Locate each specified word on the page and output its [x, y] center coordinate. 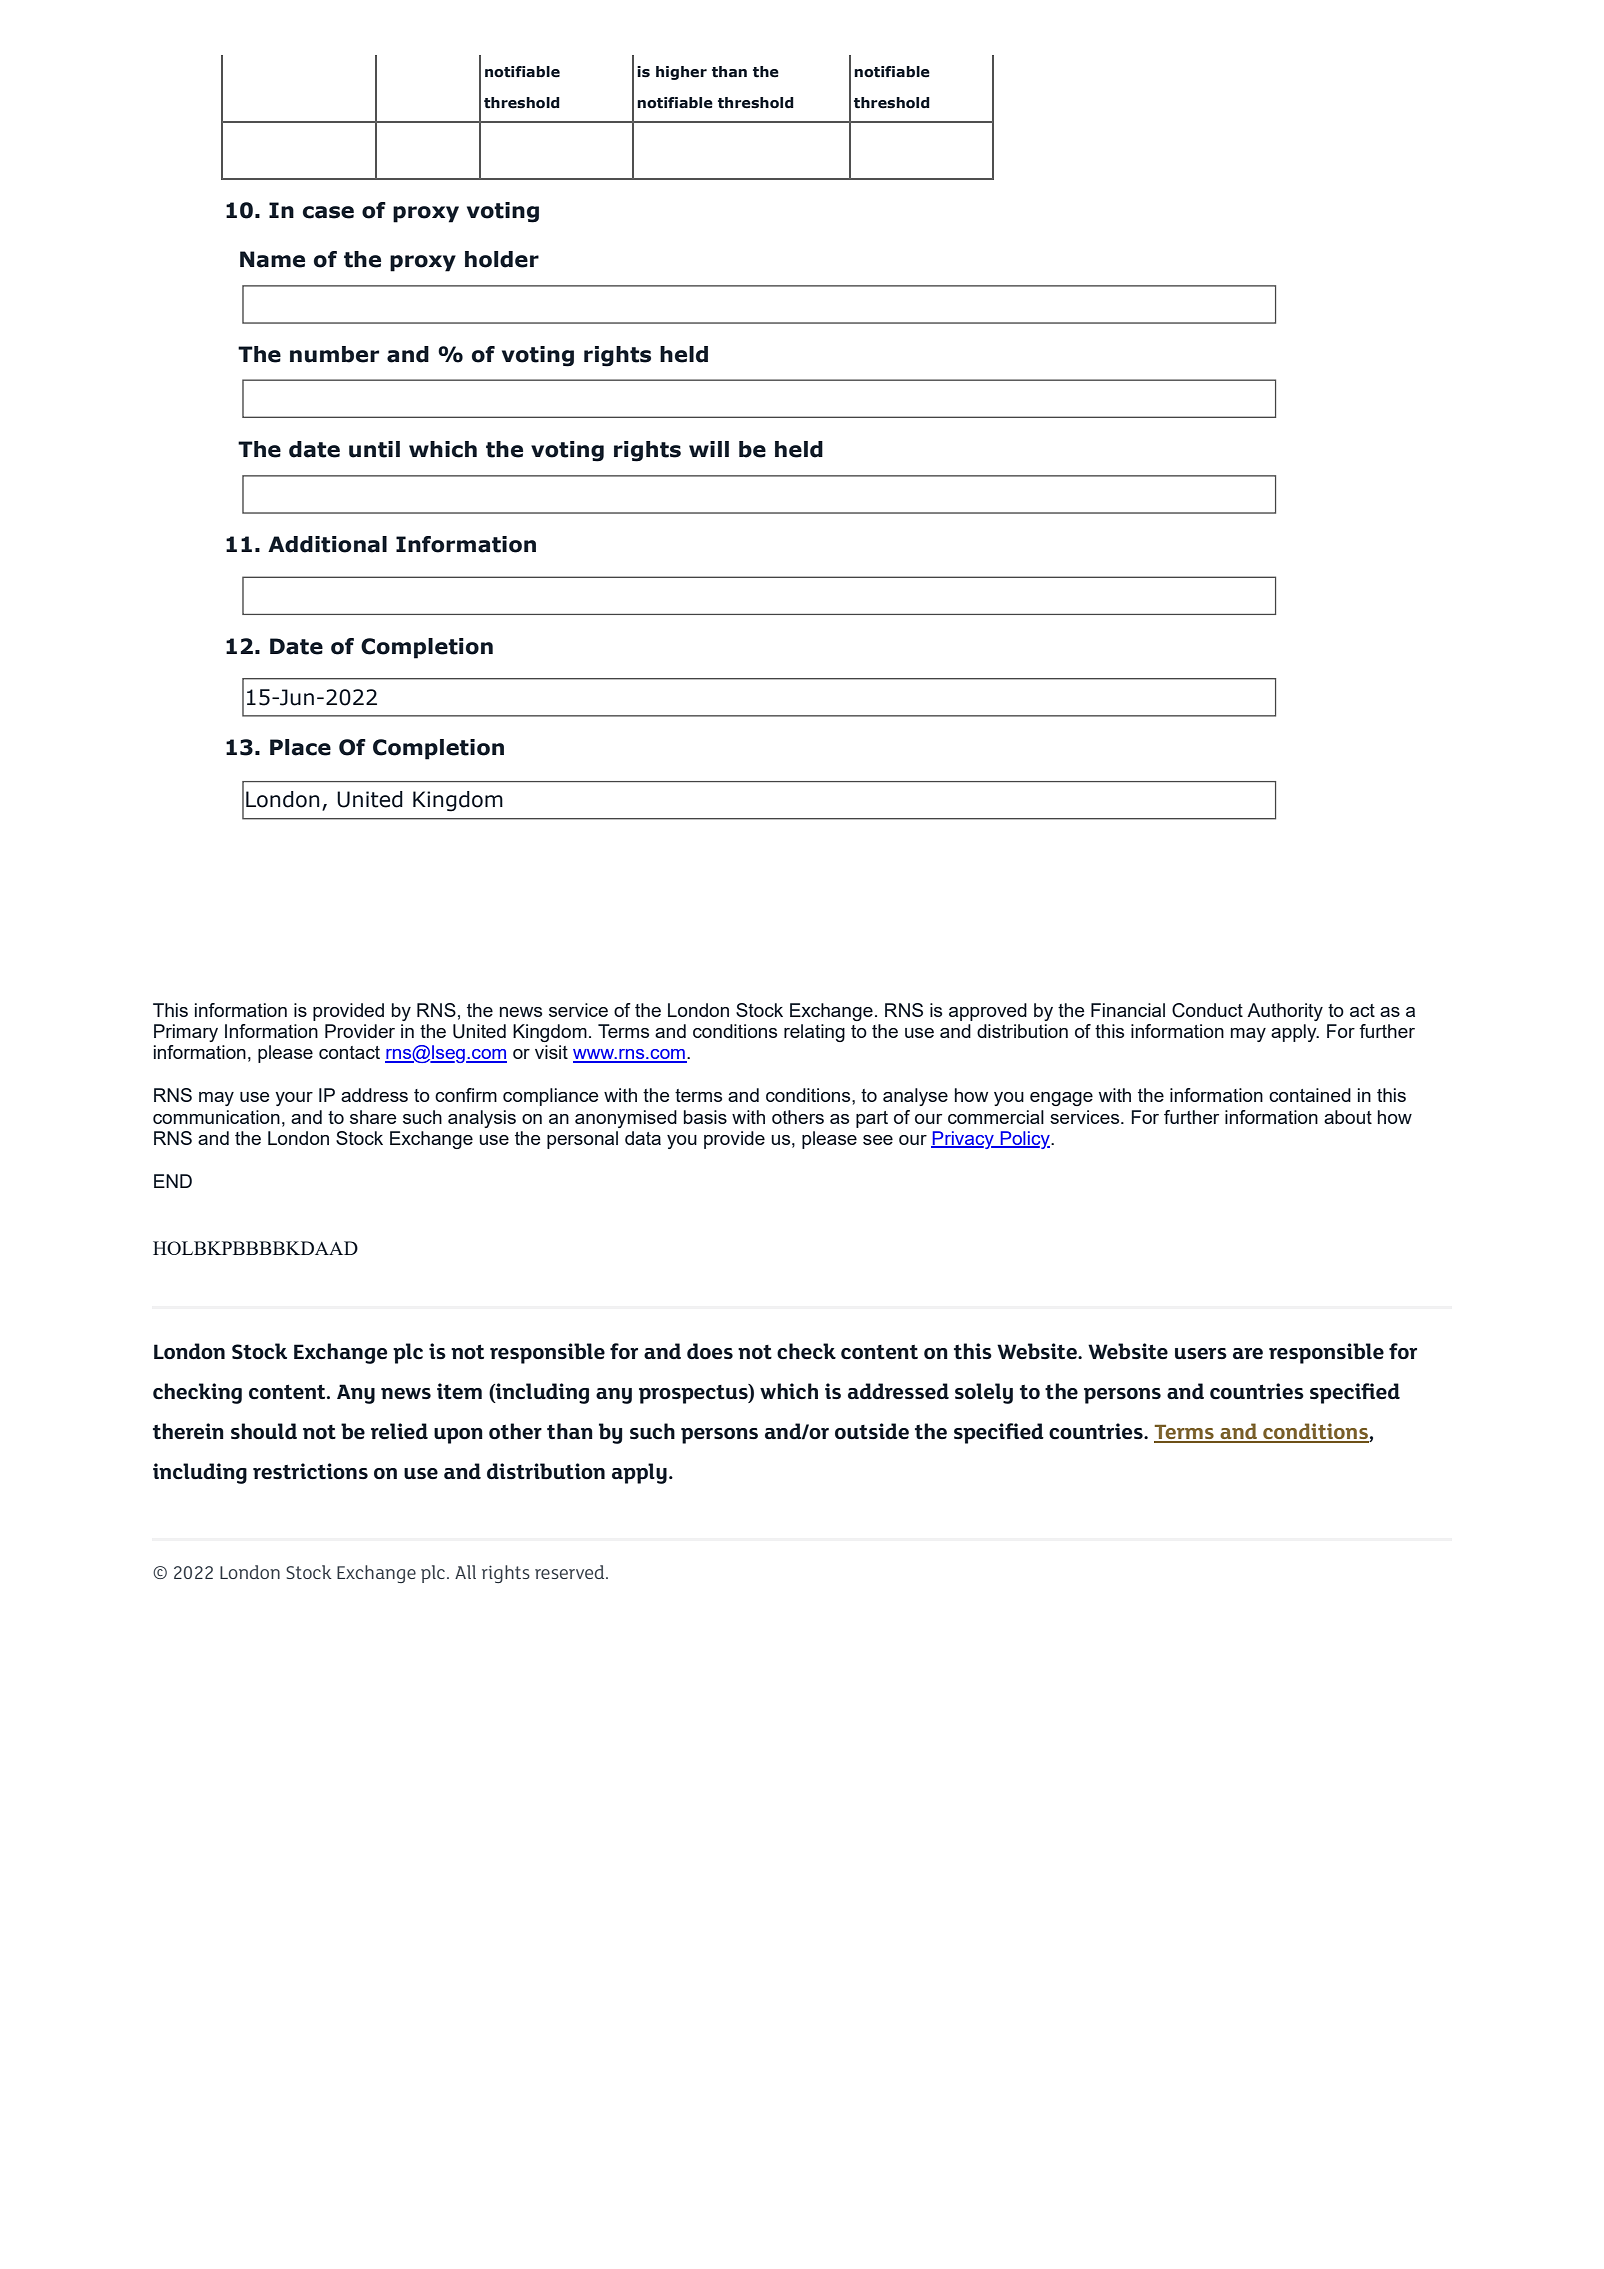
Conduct [1207, 1010]
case [328, 212]
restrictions [310, 1471]
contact [349, 1052]
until [374, 449]
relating [814, 1033]
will [709, 449]
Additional [327, 544]
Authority [1285, 1012]
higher [681, 73]
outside [872, 1431]
